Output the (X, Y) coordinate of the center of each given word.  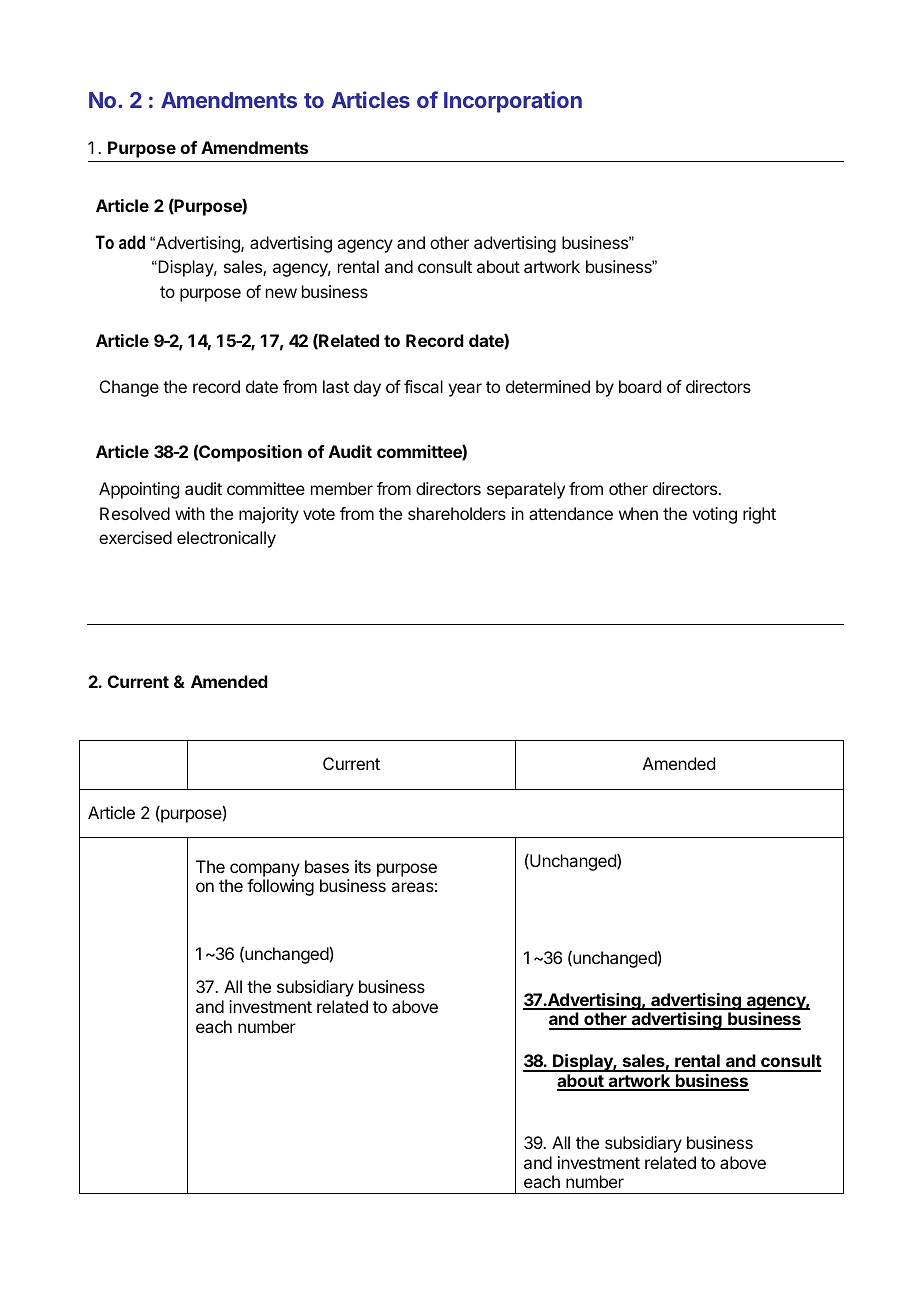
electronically (226, 539)
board (640, 386)
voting (714, 515)
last (336, 386)
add (132, 242)
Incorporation (513, 102)
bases (327, 866)
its (363, 866)
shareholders (457, 513)
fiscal (423, 386)
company (265, 870)
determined (548, 386)
